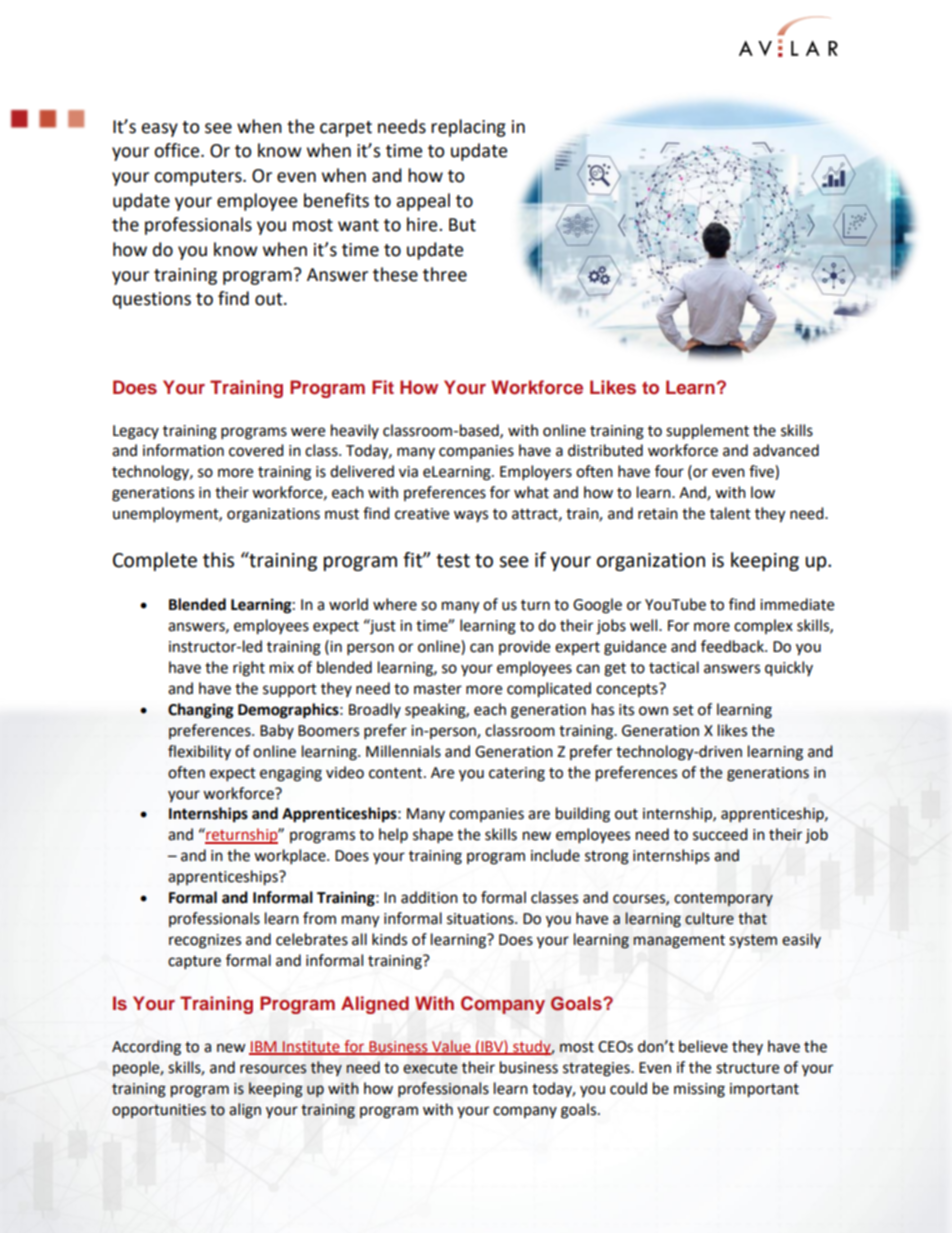 The image size is (952, 1233). What do you see at coordinates (762, 472) in the screenshot?
I see `five` at bounding box center [762, 472].
